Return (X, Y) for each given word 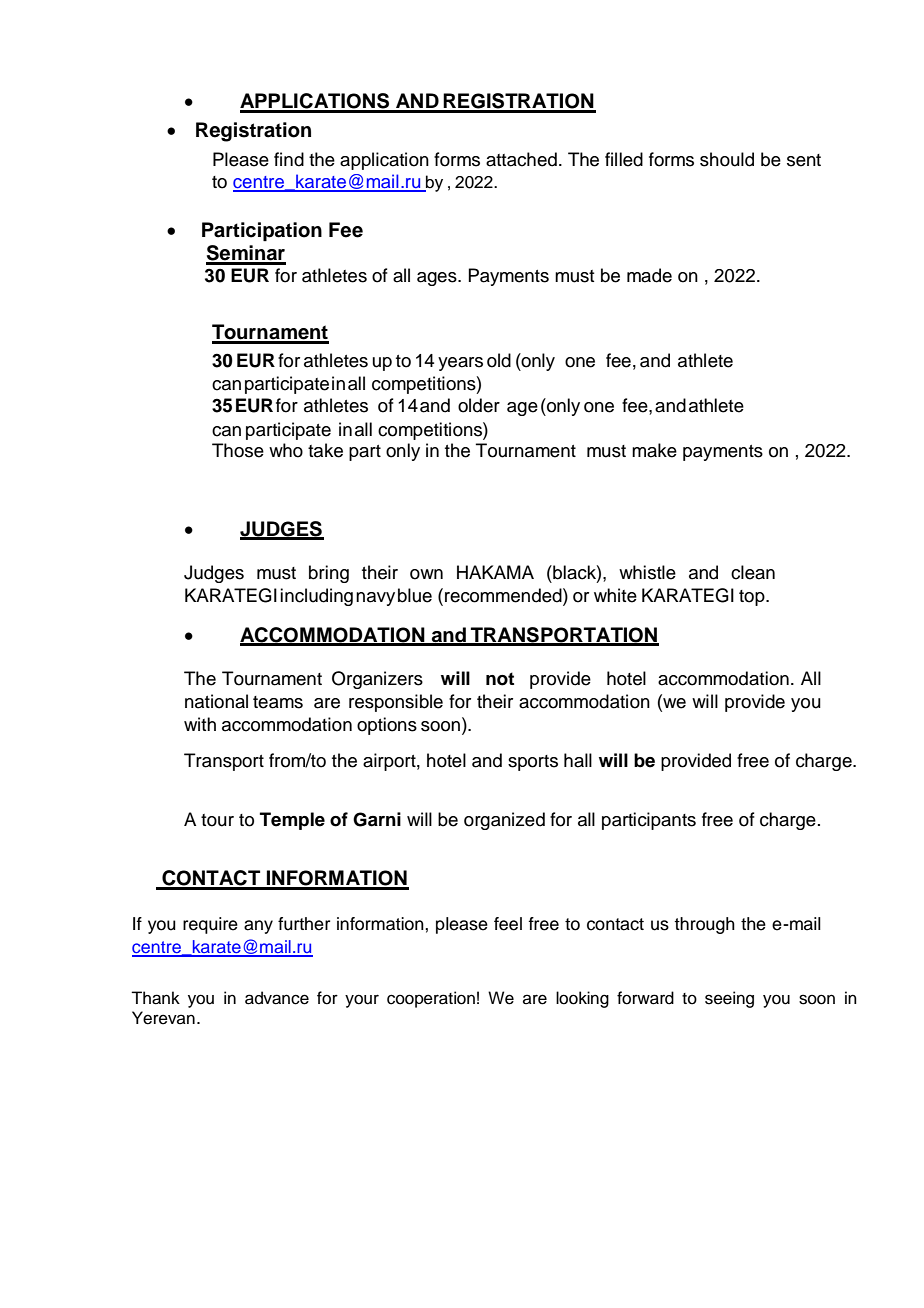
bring (329, 574)
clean (753, 572)
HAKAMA (495, 572)
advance (277, 998)
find (289, 159)
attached (521, 159)
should (727, 159)
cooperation (431, 999)
